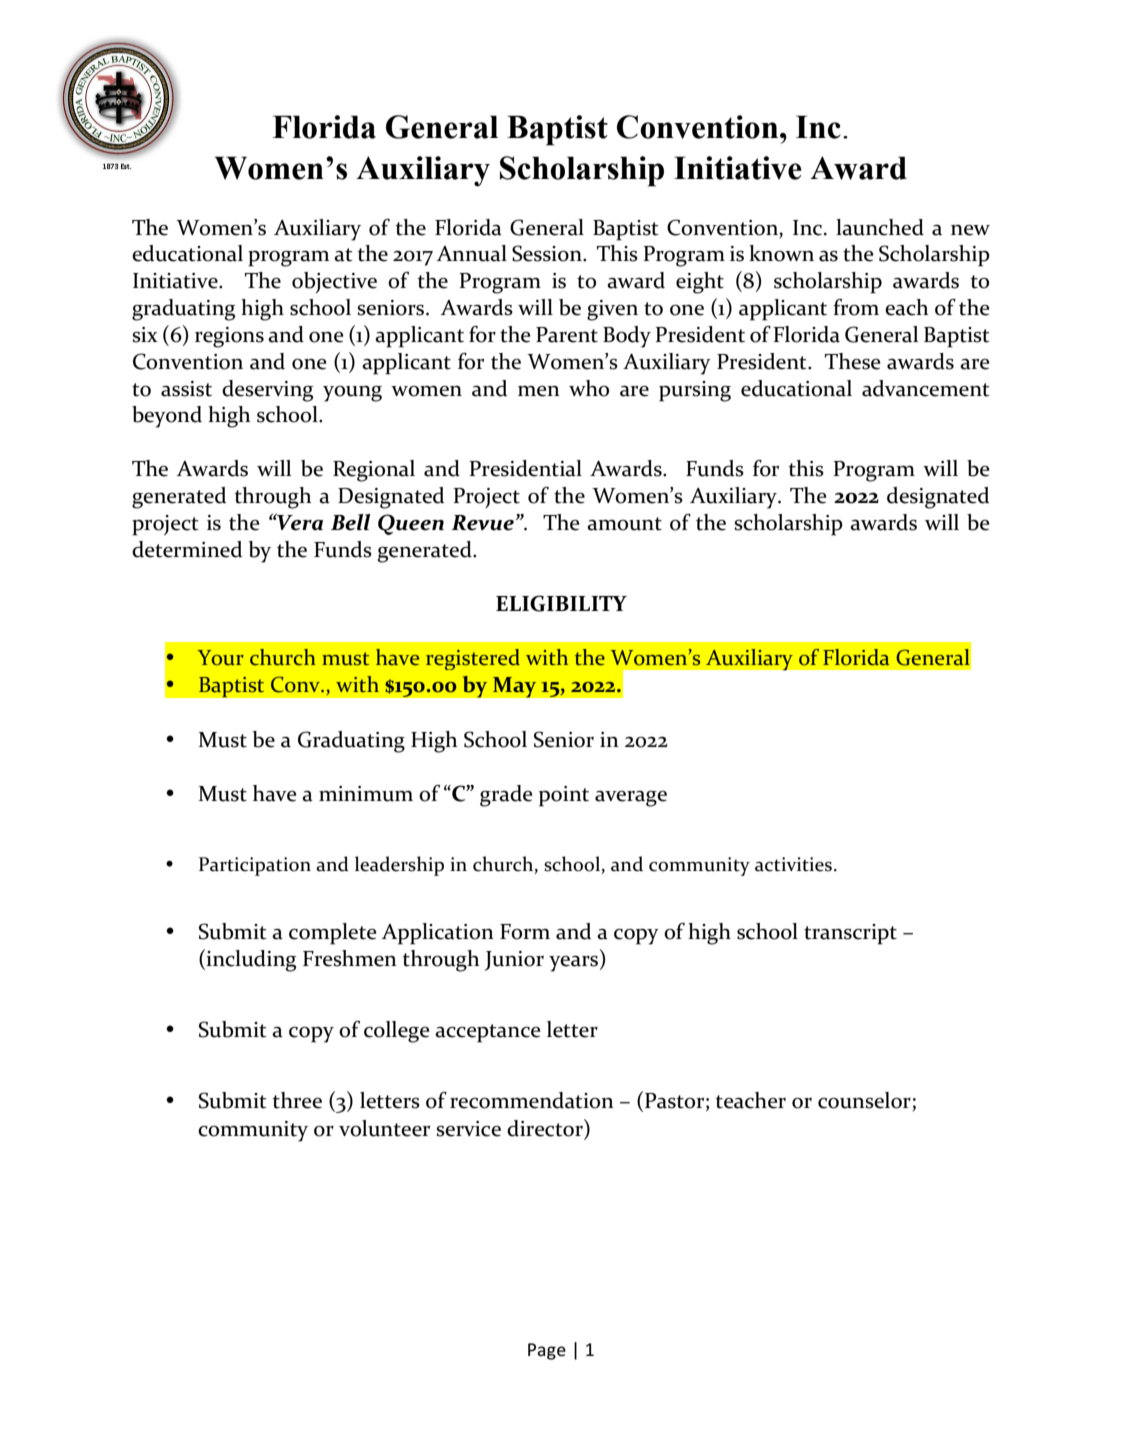 This screenshot has width=1122, height=1452. Describe the element at coordinates (548, 253) in the screenshot. I see `Session` at that location.
